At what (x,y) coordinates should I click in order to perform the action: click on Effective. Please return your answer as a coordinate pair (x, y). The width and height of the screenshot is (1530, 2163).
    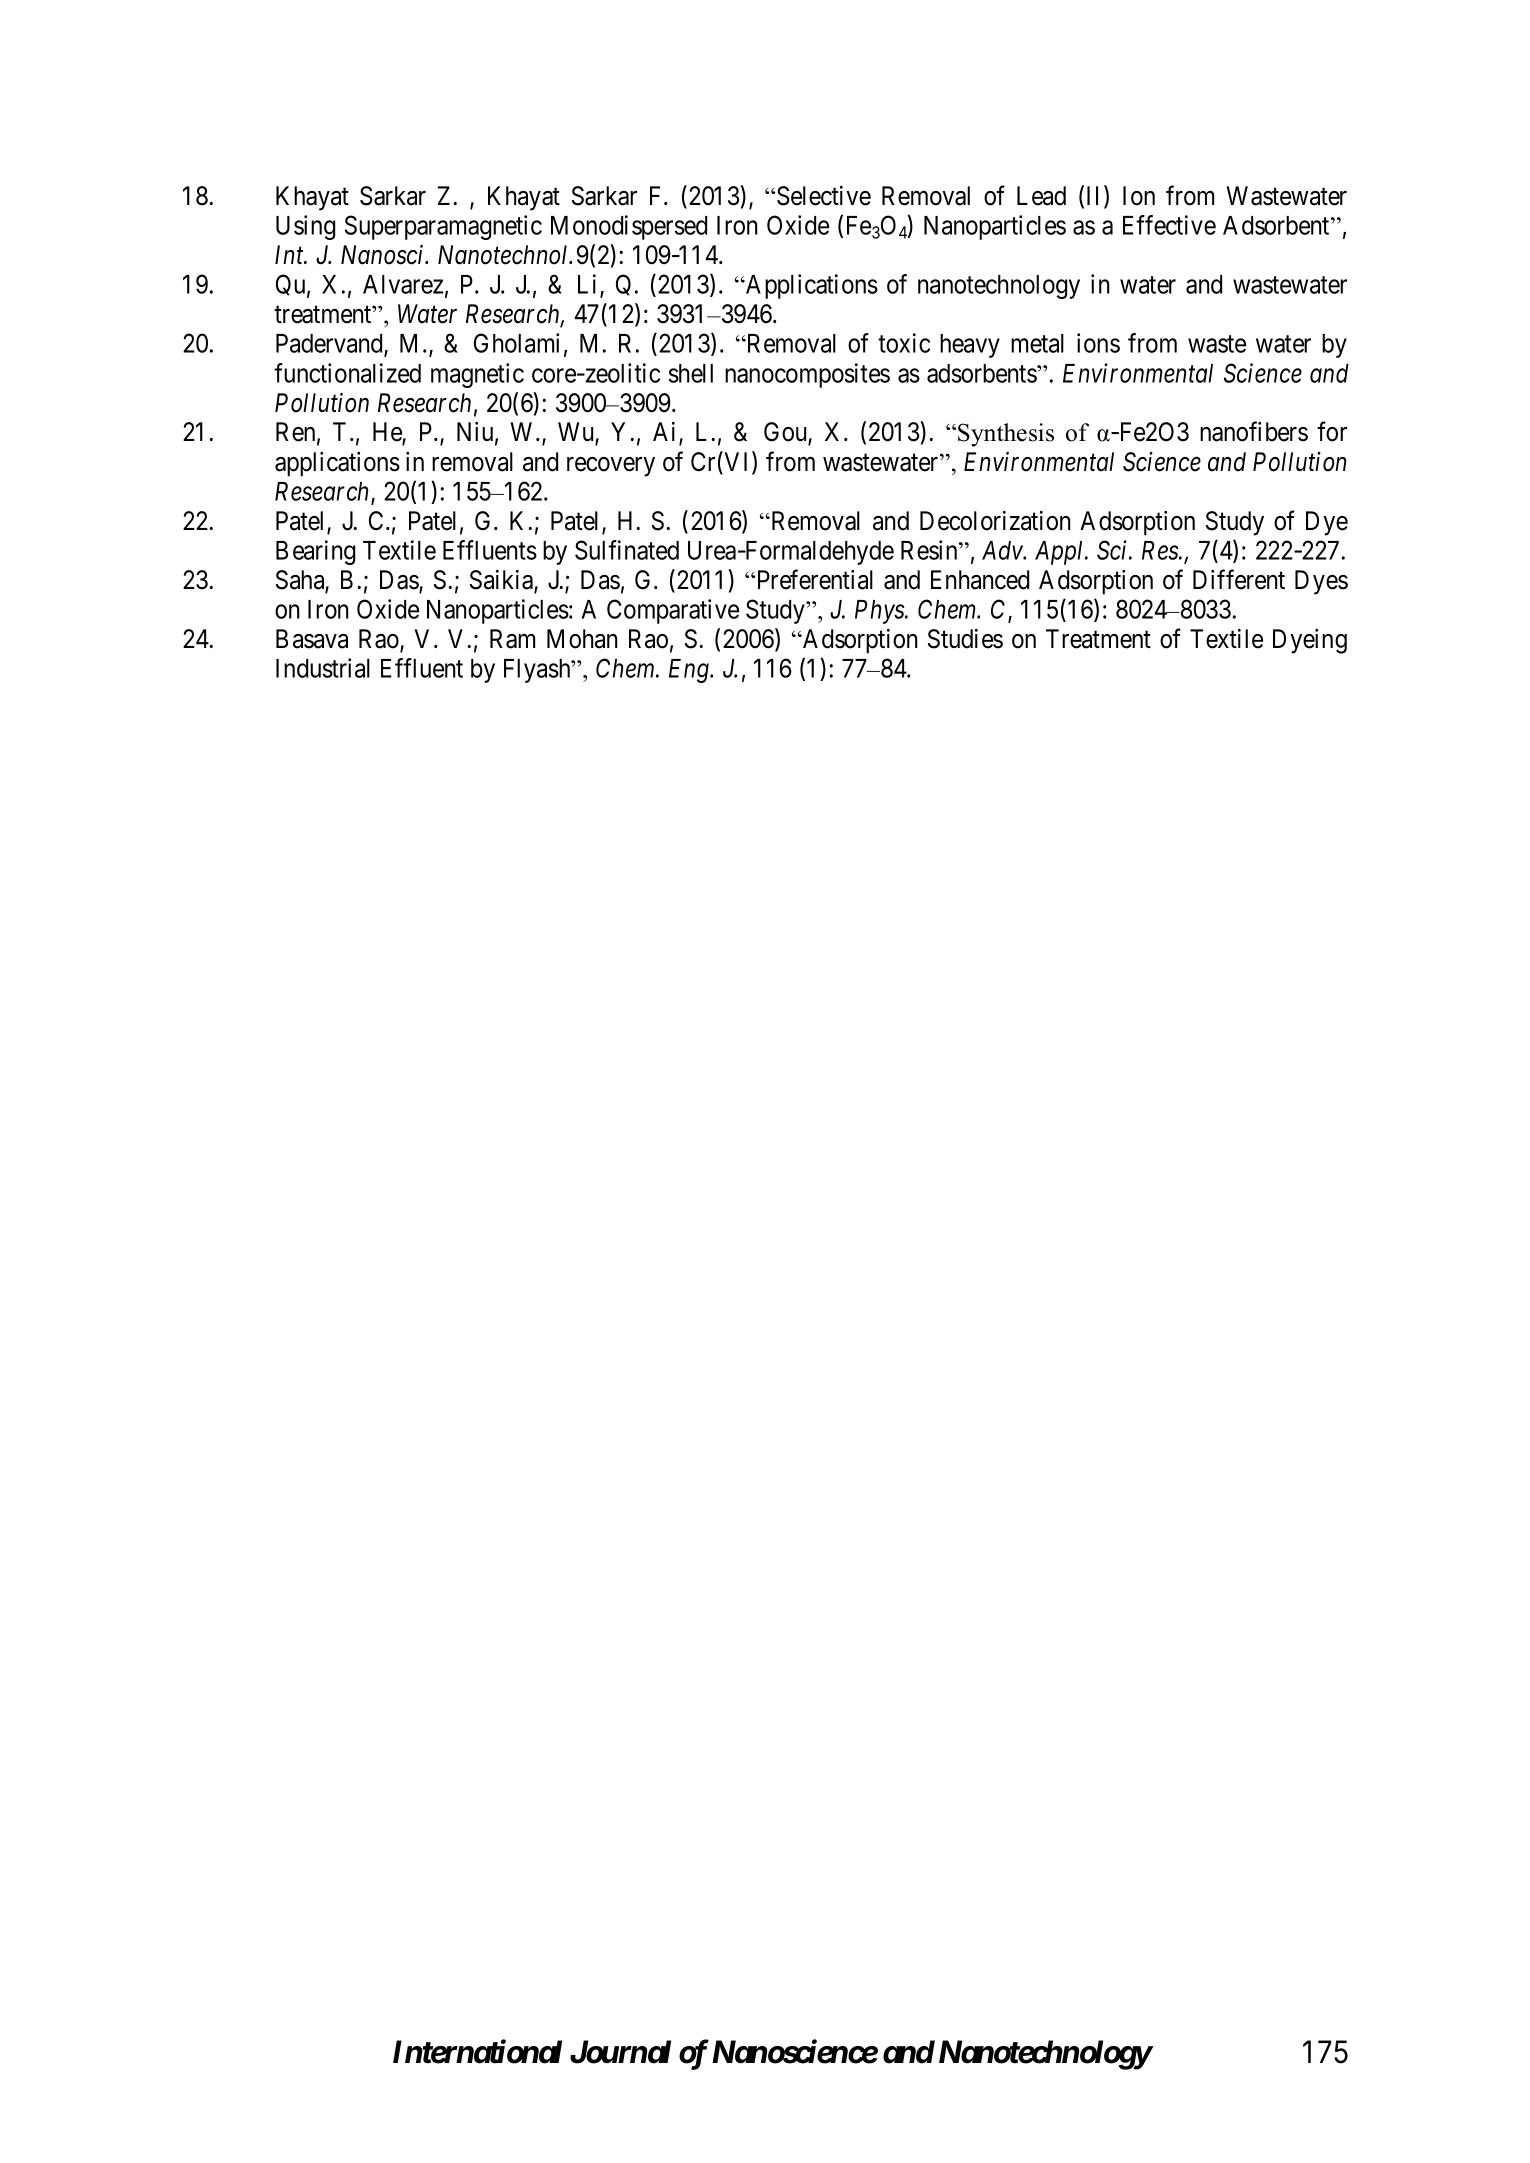
    Looking at the image, I should click on (1169, 225).
